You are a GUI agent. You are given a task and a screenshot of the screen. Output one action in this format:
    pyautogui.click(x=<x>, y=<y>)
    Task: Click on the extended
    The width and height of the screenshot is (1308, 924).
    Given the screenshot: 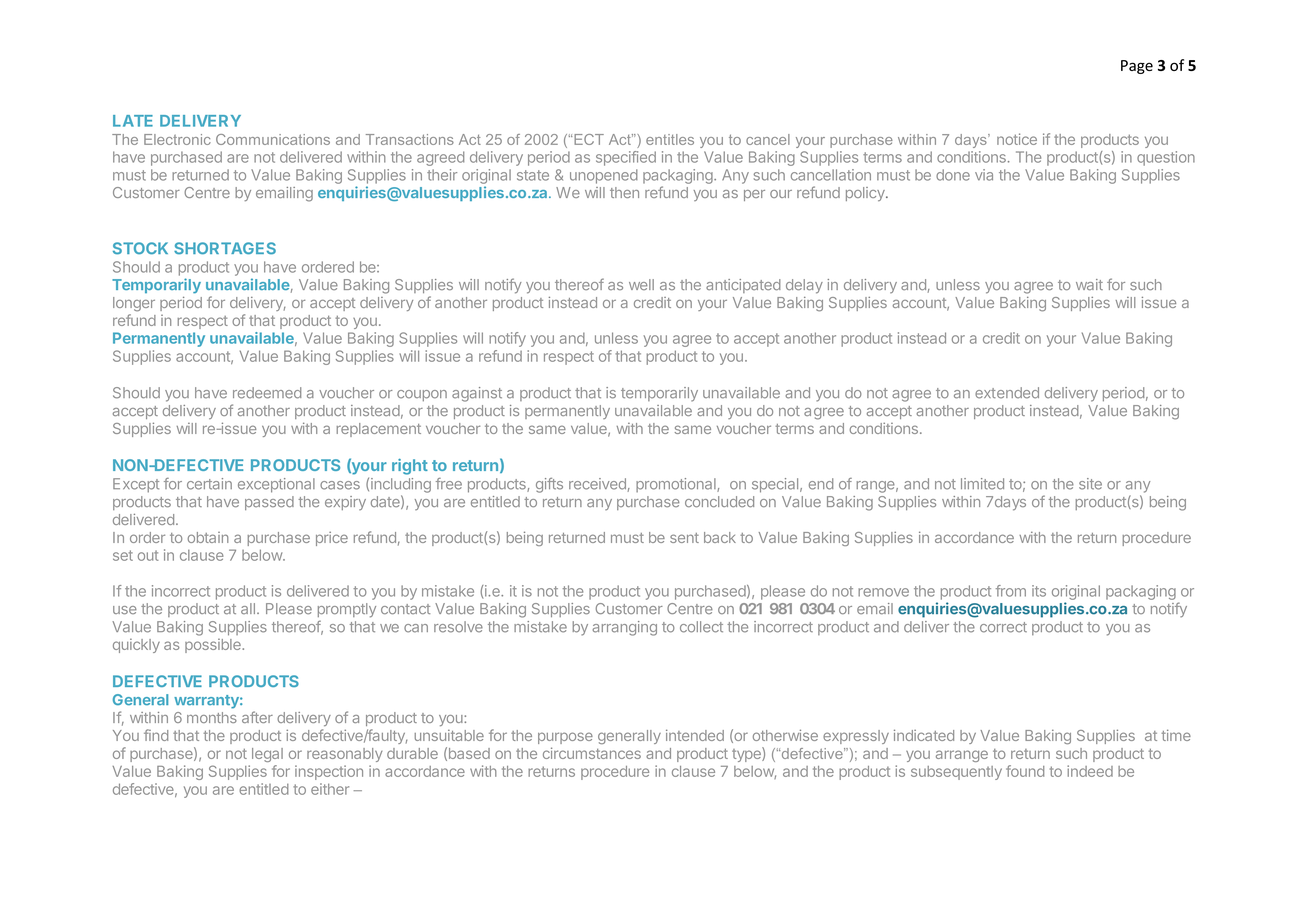 What is the action you would take?
    pyautogui.click(x=1007, y=393)
